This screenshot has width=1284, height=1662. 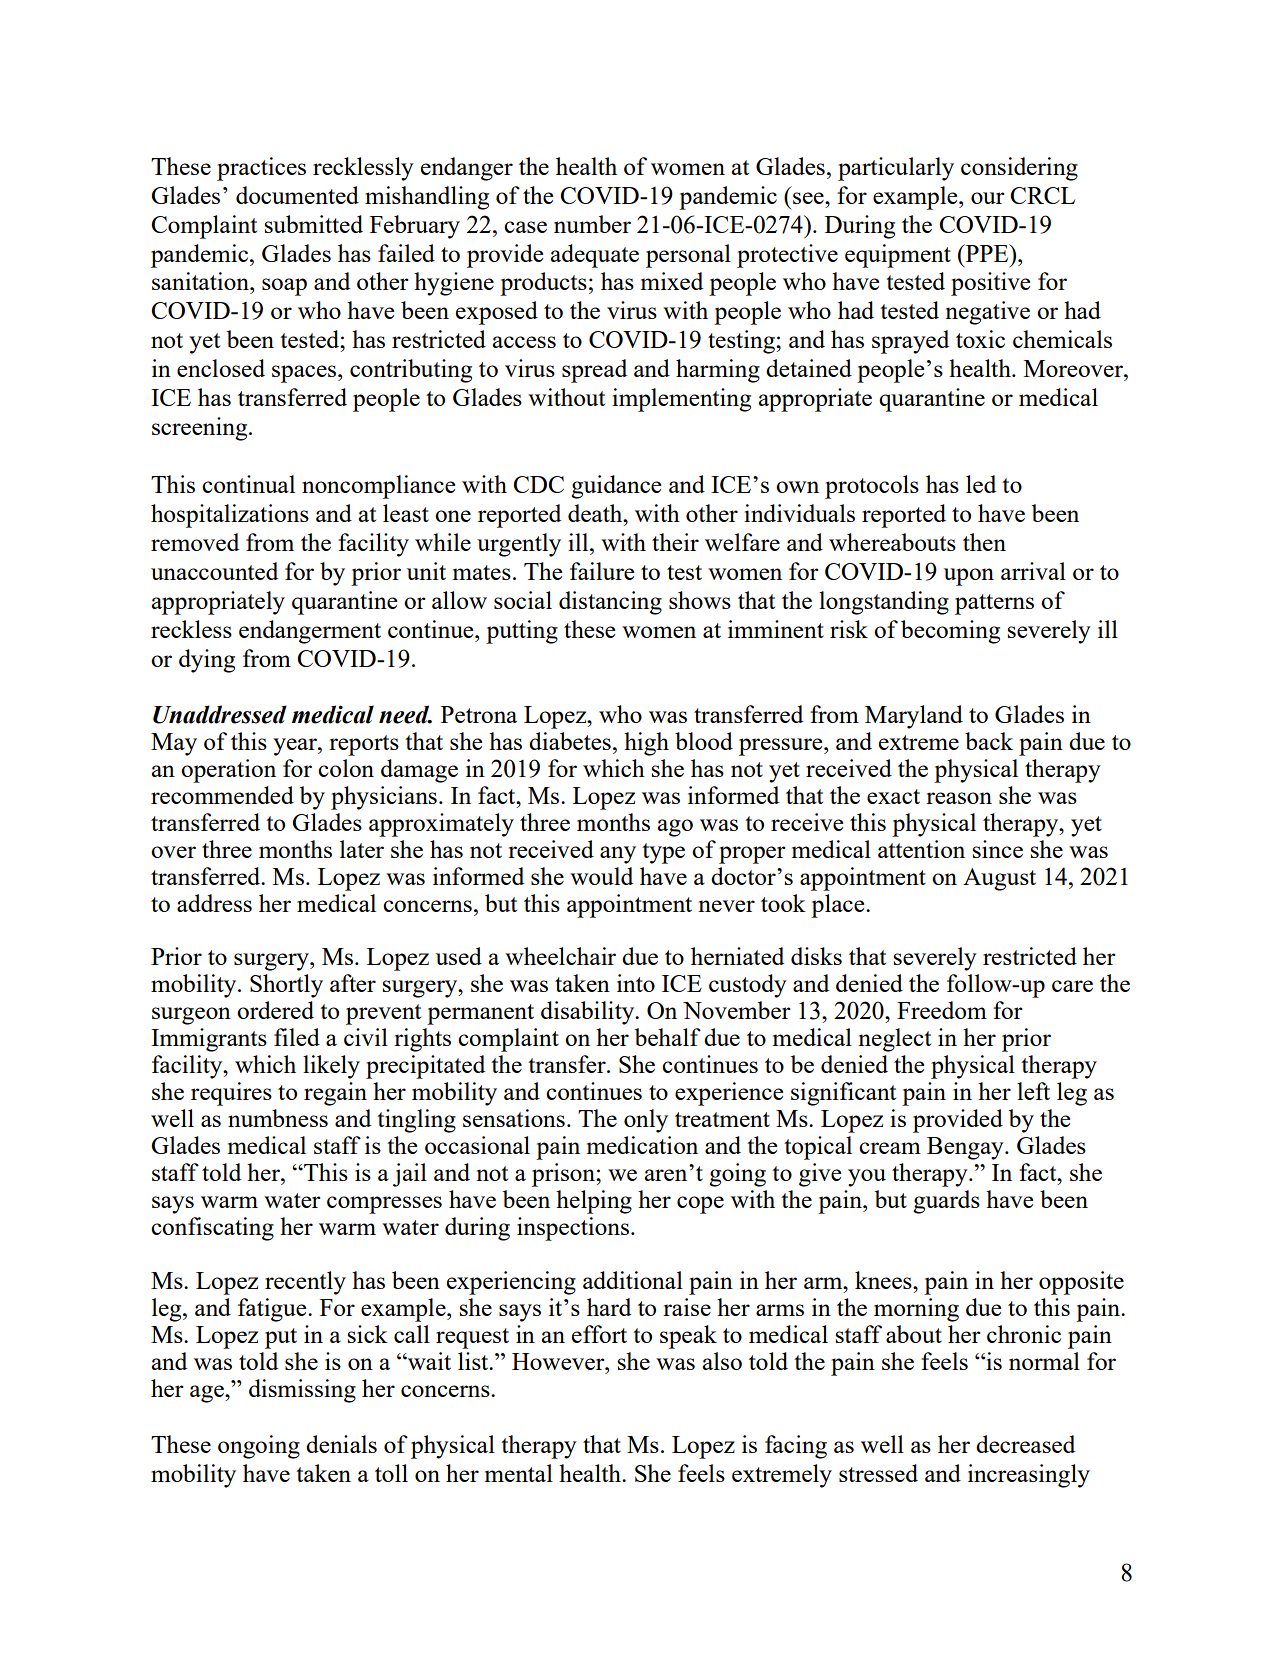 What do you see at coordinates (297, 1037) in the screenshot?
I see `filed` at bounding box center [297, 1037].
